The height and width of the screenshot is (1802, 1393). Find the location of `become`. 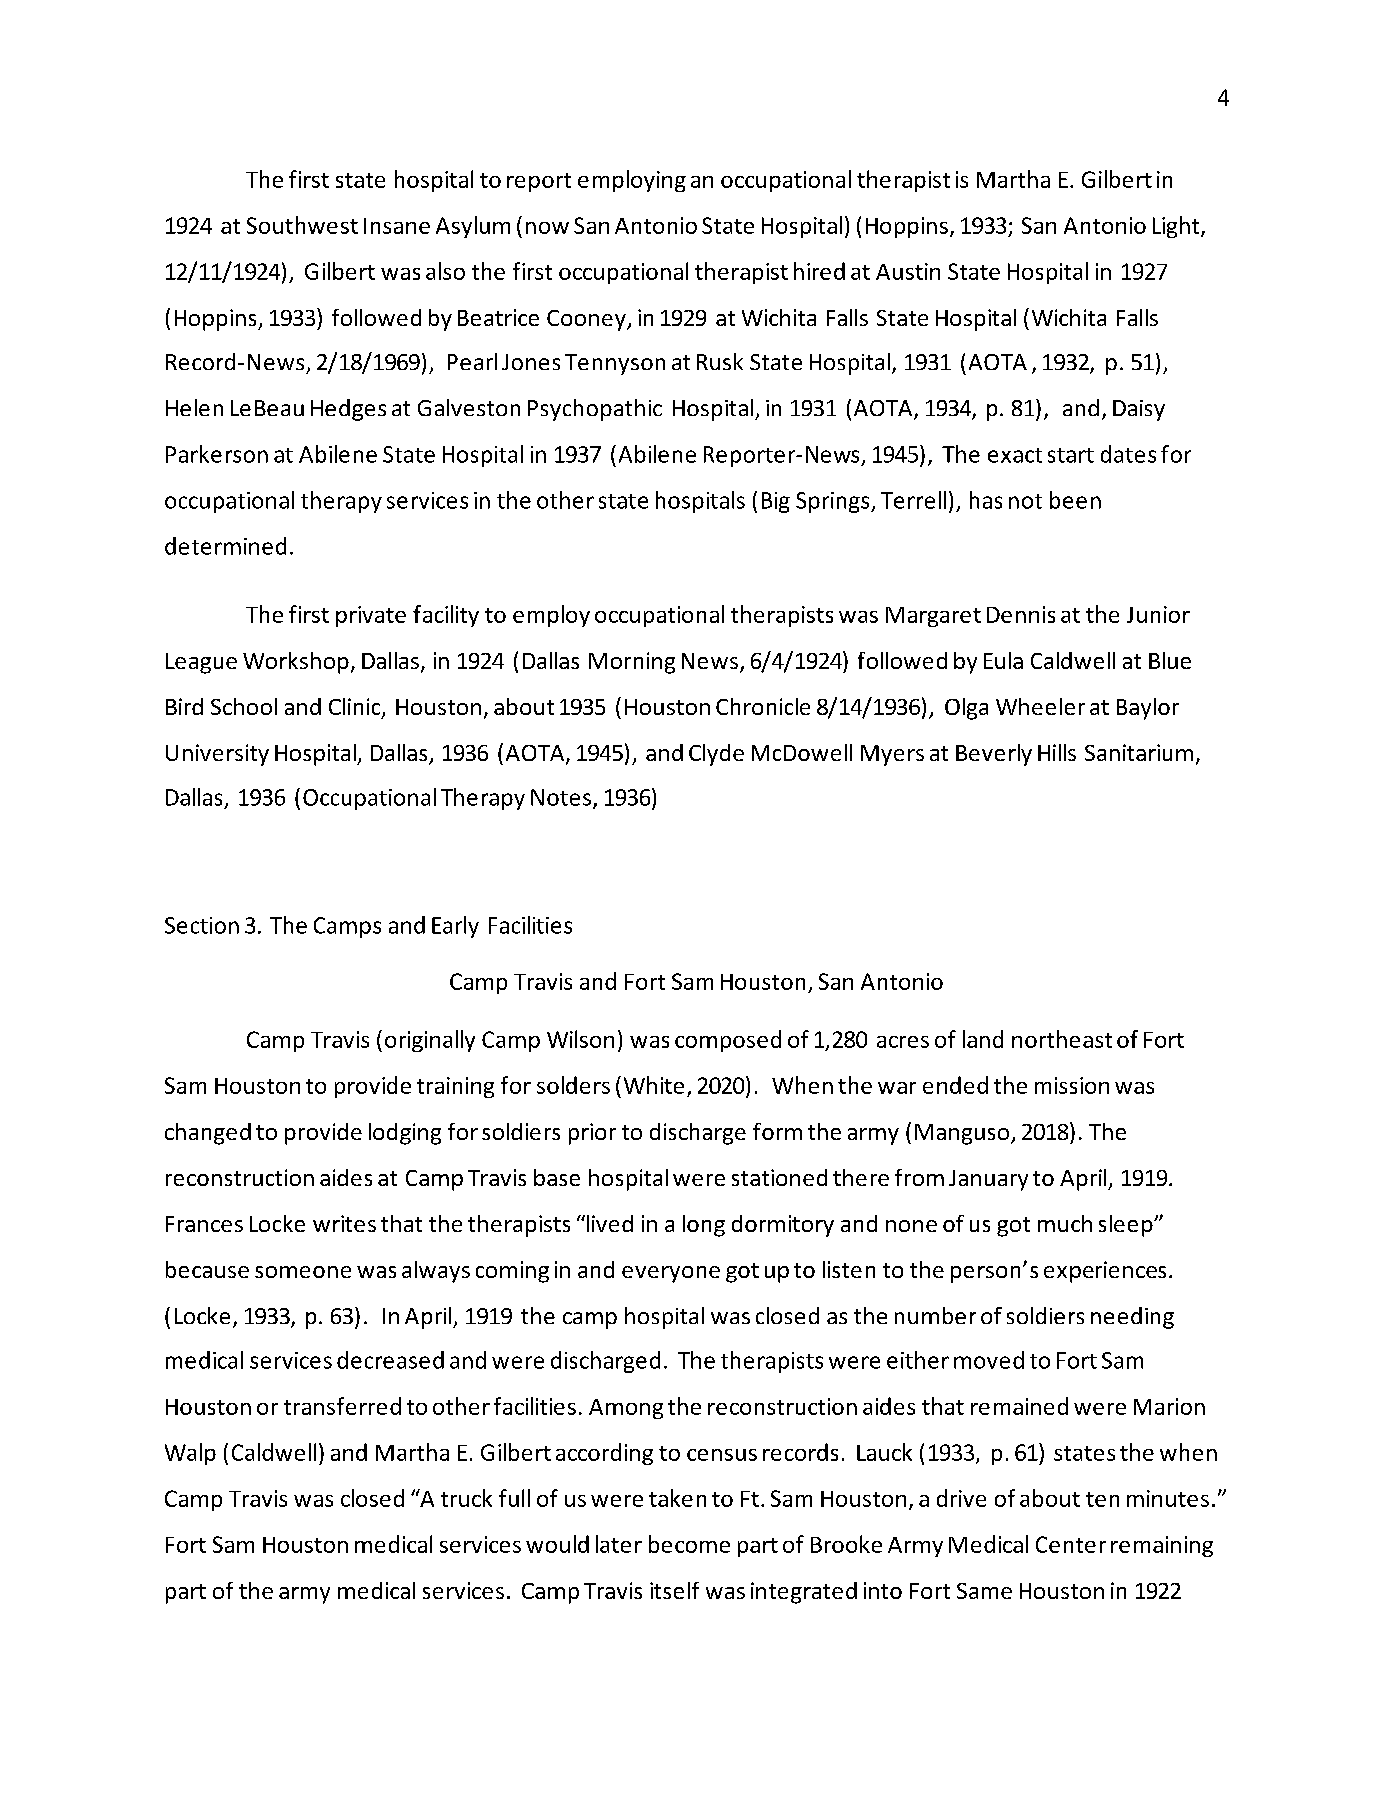

become is located at coordinates (689, 1544).
